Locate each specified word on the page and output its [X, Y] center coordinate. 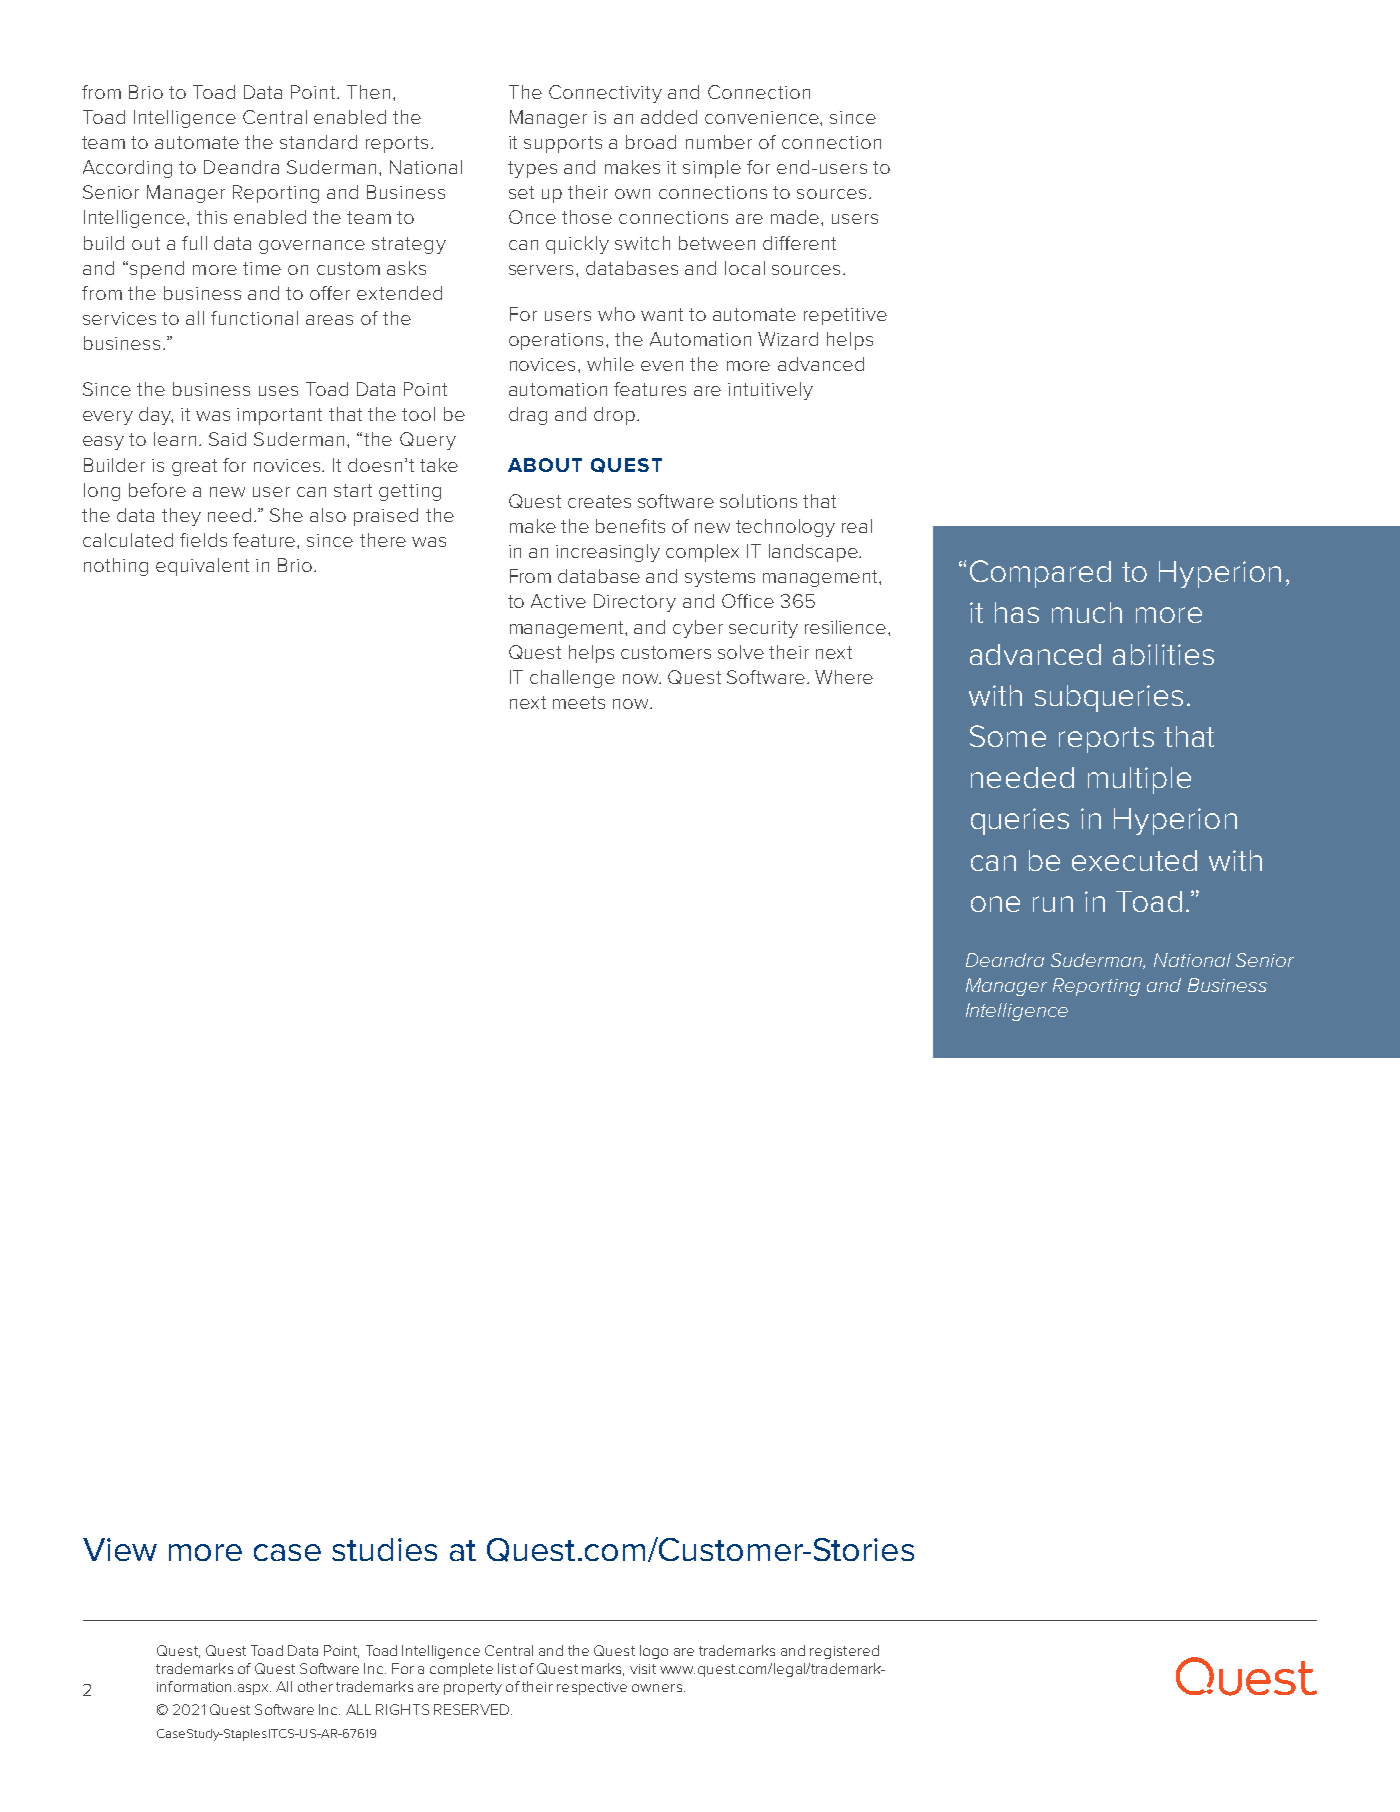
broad [651, 142]
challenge [572, 679]
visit [643, 1669]
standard [318, 142]
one [995, 904]
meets [579, 702]
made [796, 217]
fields [203, 540]
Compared [1040, 574]
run [1053, 904]
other [315, 1686]
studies [384, 1549]
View [120, 1549]
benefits [630, 526]
